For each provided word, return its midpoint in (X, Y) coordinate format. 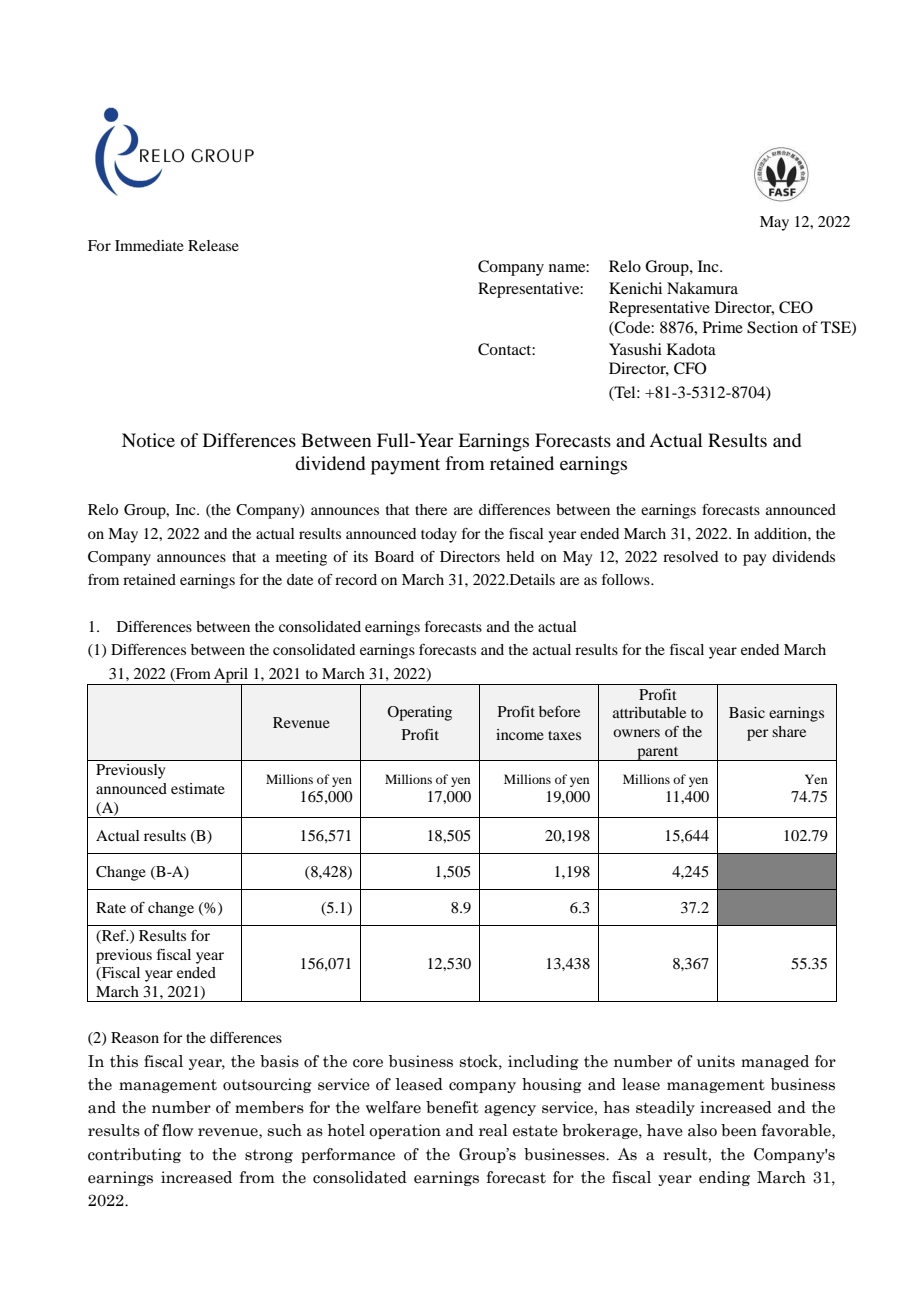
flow (177, 1130)
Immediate (149, 245)
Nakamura (702, 288)
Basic (747, 712)
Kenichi (635, 288)
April (231, 676)
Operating (419, 713)
